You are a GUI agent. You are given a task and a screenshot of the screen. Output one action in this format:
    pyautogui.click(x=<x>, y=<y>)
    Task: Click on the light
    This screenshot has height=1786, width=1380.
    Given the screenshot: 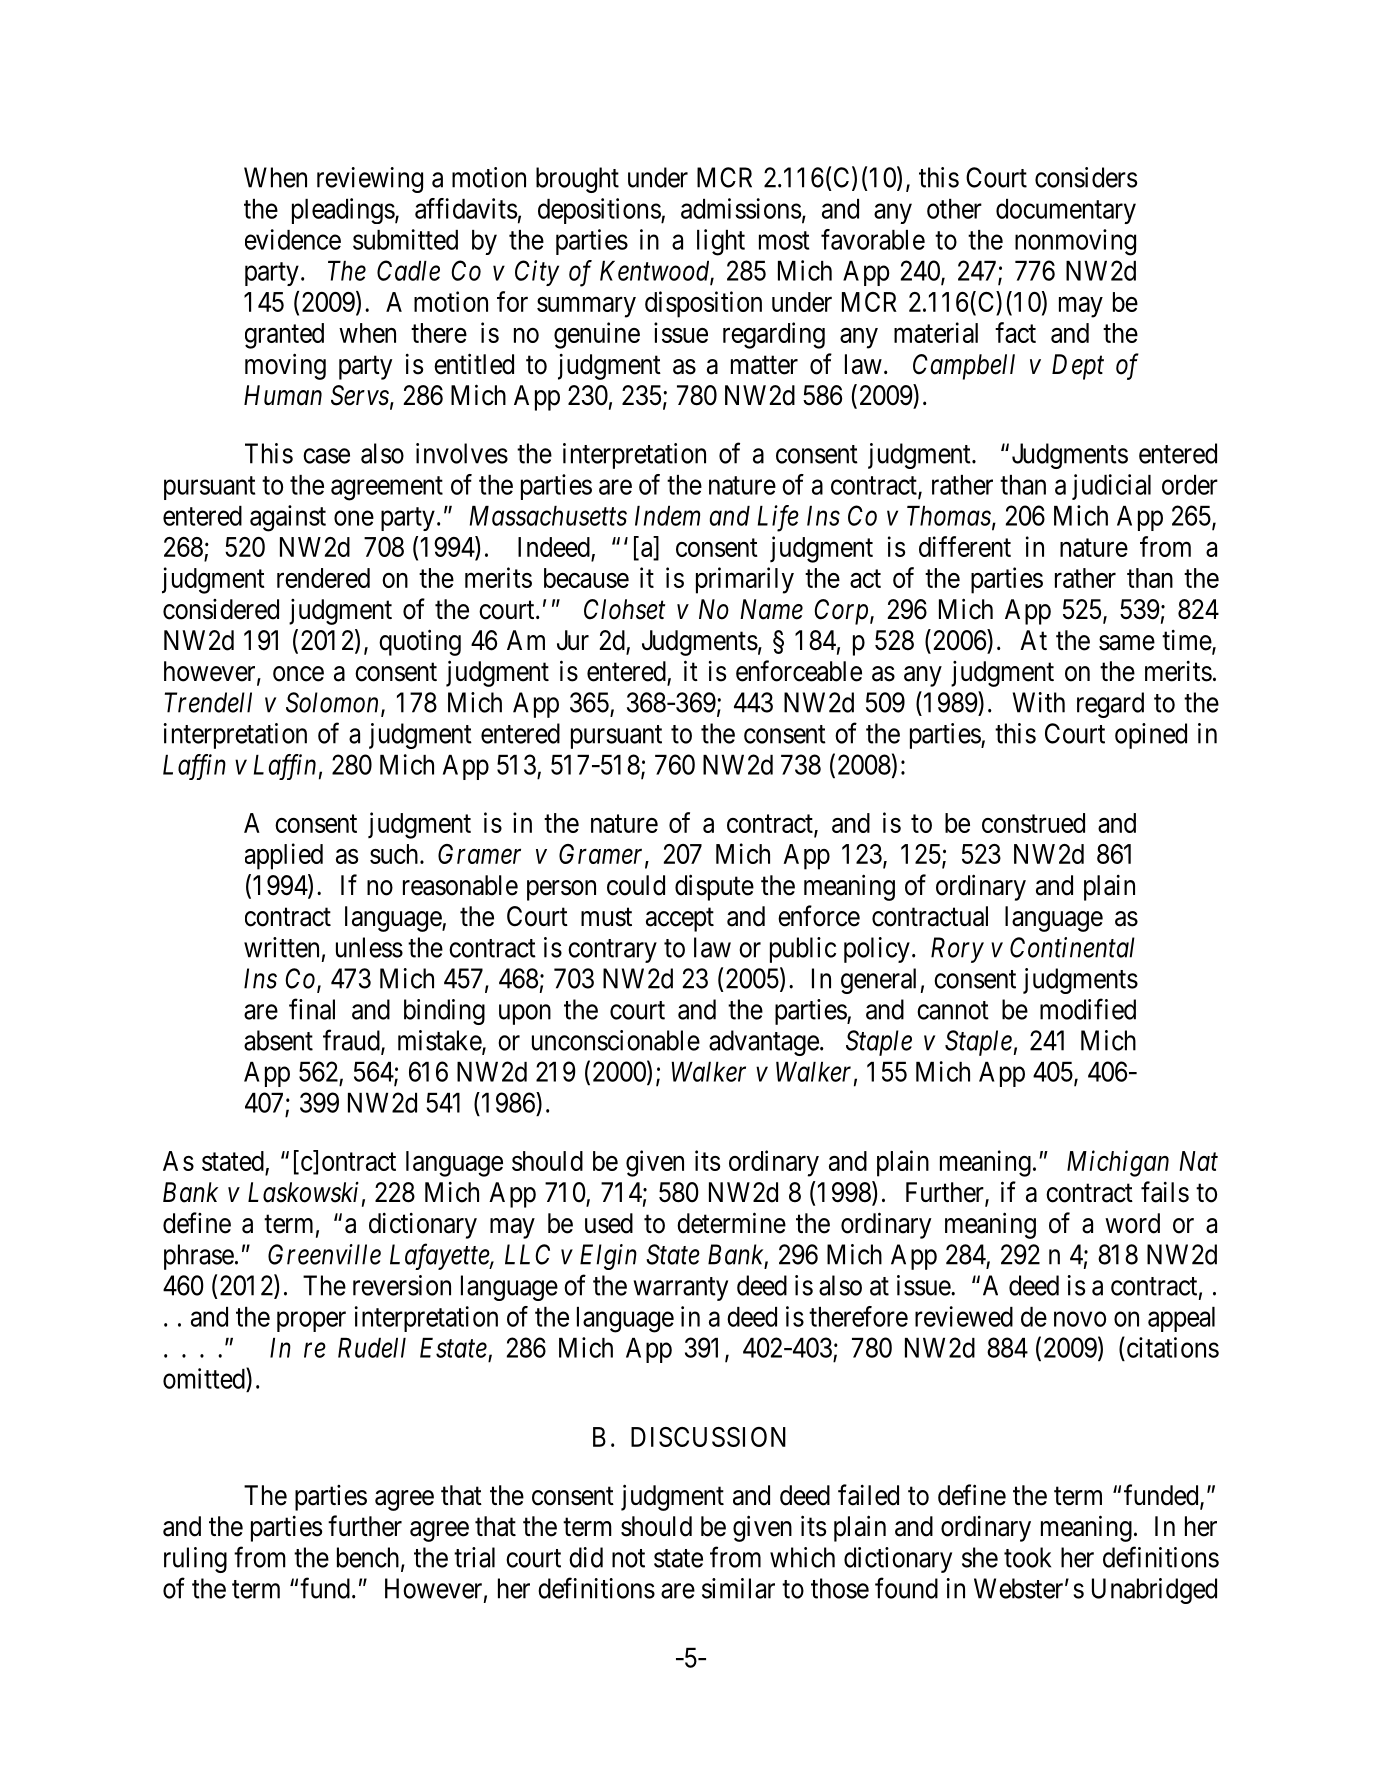 What is the action you would take?
    pyautogui.click(x=721, y=242)
